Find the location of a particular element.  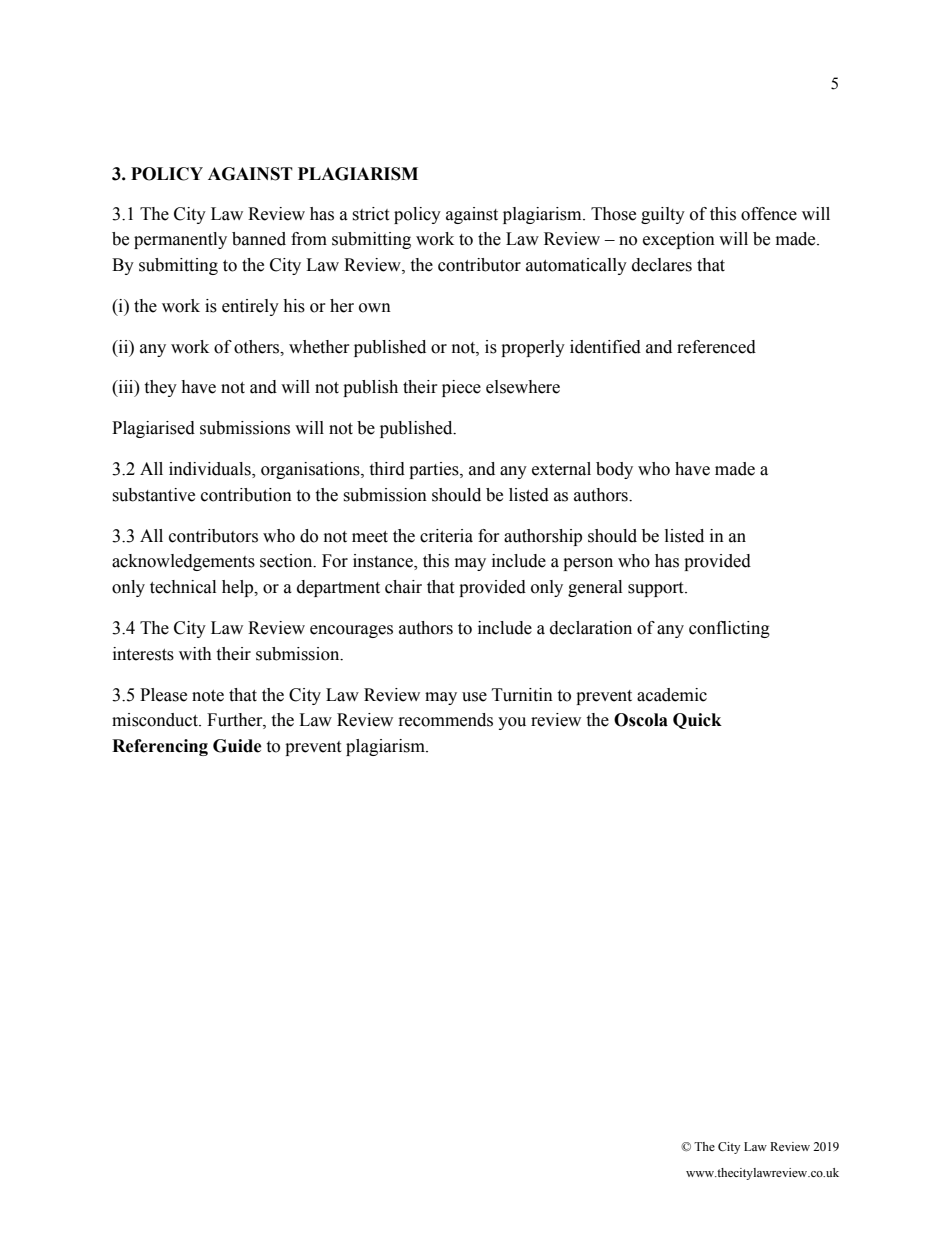

referenced is located at coordinates (716, 347).
